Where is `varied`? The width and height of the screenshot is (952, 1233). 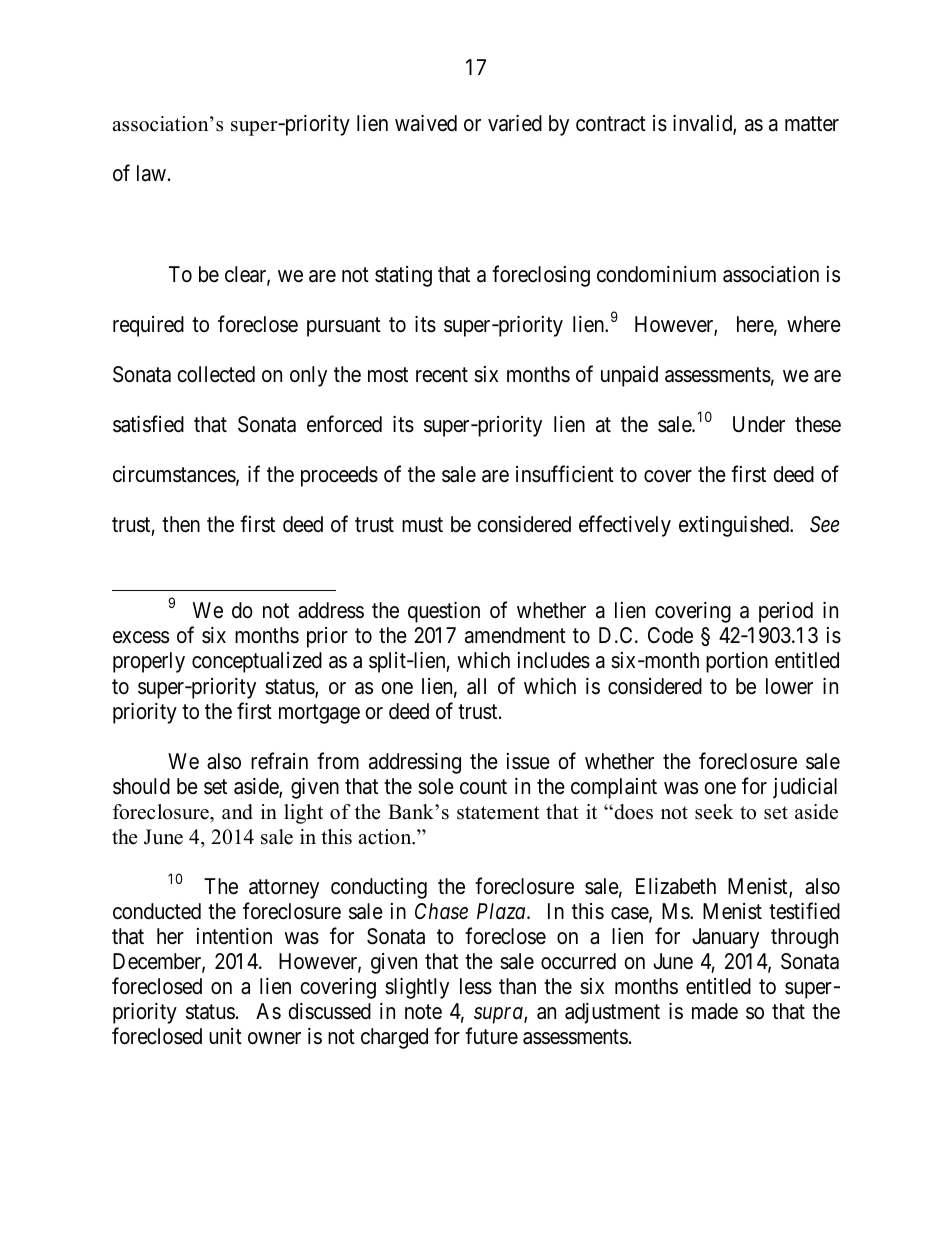 varied is located at coordinates (515, 123).
